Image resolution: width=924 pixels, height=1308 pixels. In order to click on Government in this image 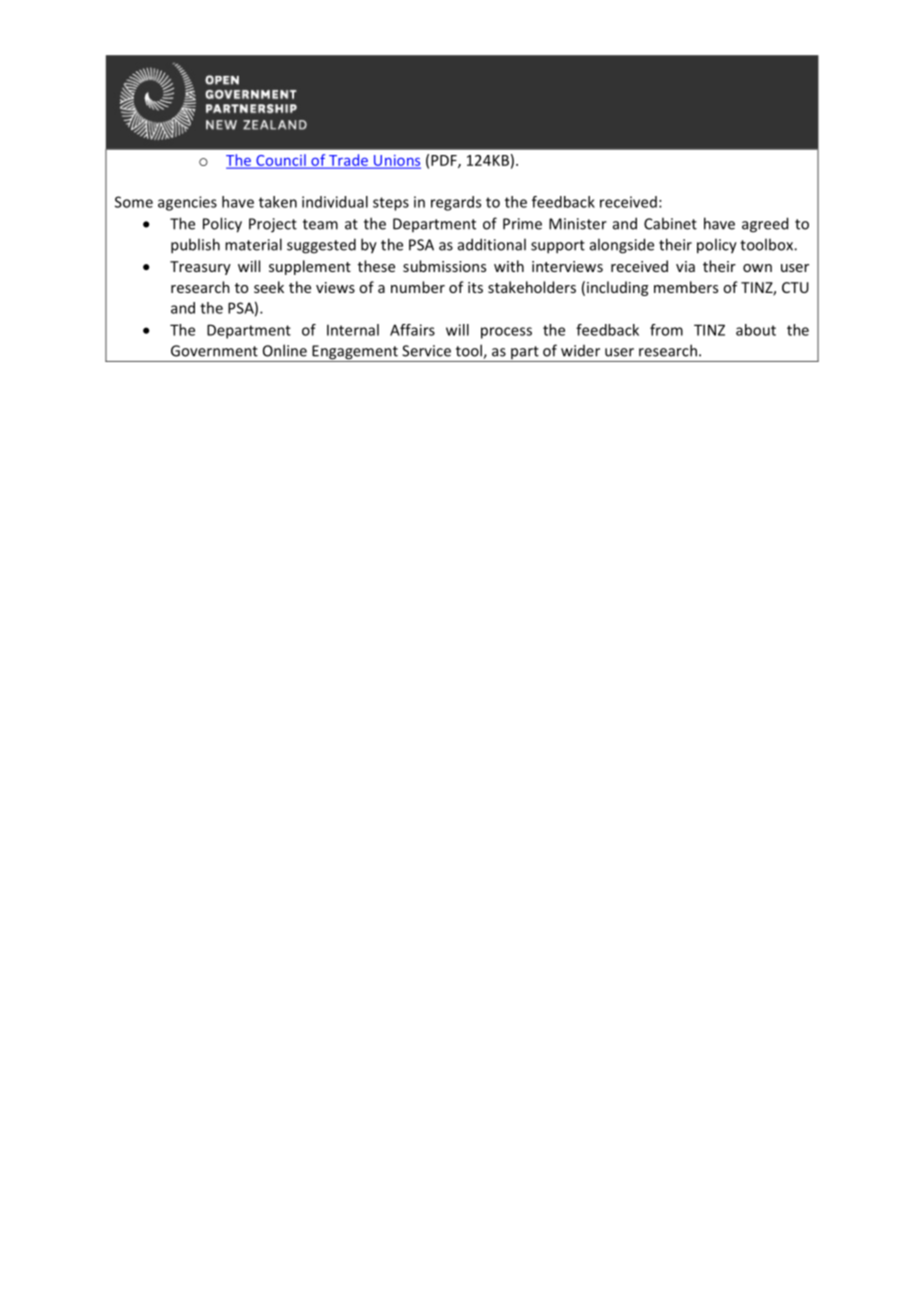, I will do `click(214, 351)`.
